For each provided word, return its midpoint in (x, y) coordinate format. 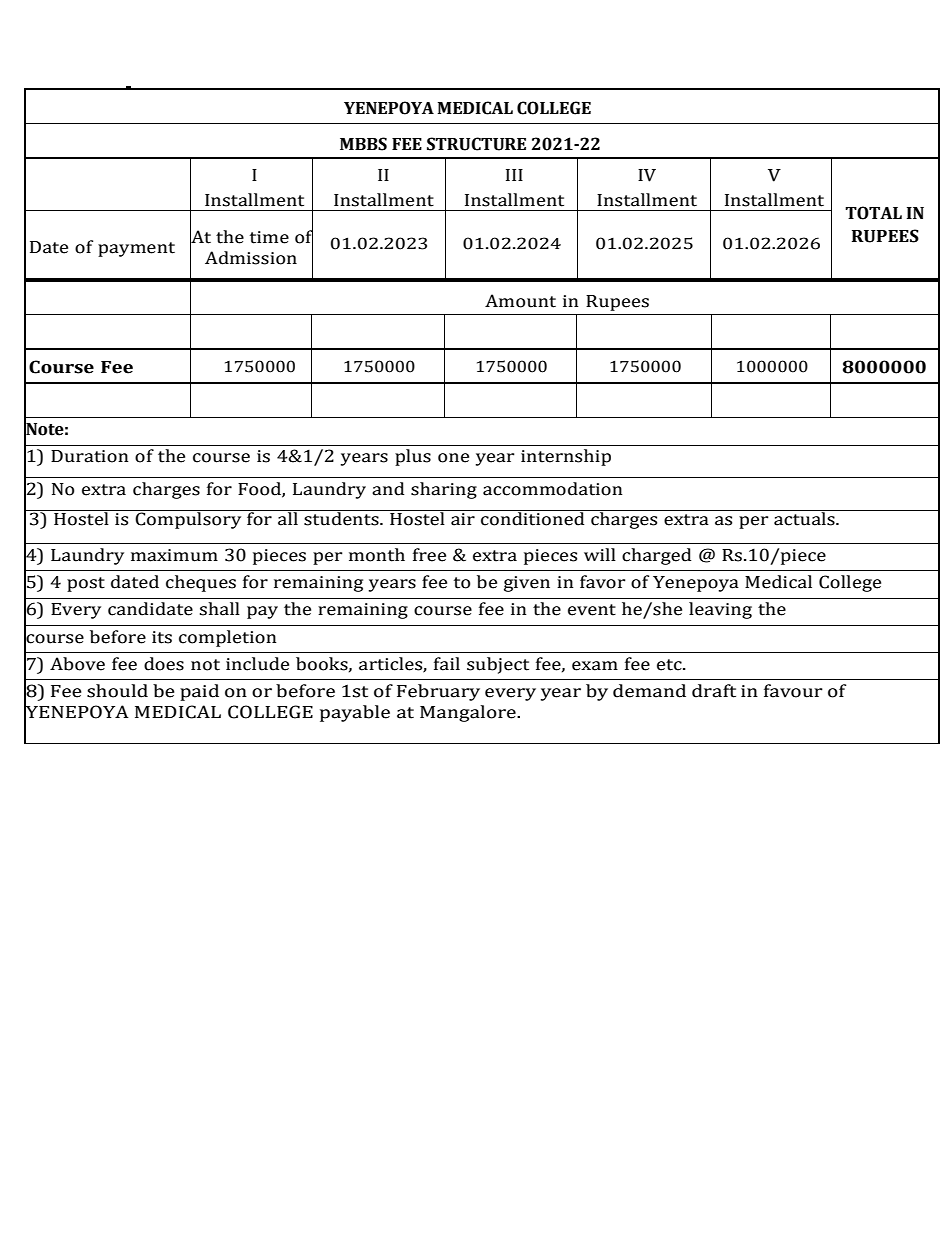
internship (566, 457)
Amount (520, 301)
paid (199, 692)
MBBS (363, 144)
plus (413, 457)
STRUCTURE (476, 144)
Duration (90, 456)
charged (656, 556)
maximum (174, 555)
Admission (251, 258)
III (514, 175)
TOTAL (873, 213)
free (429, 555)
